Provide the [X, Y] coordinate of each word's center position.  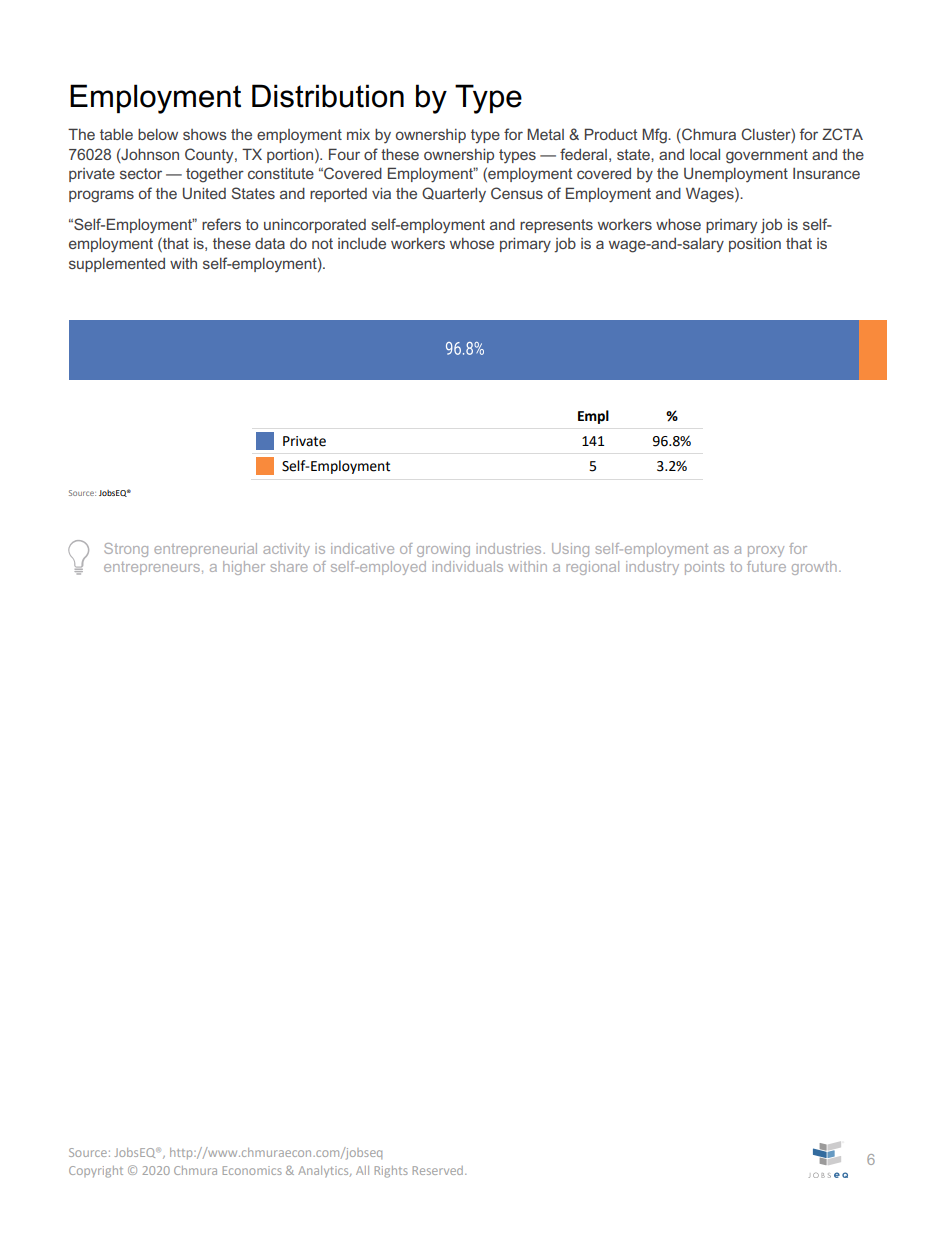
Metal [545, 134]
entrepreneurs [152, 568]
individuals [467, 566]
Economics [252, 1170]
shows [205, 134]
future [766, 566]
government [767, 156]
